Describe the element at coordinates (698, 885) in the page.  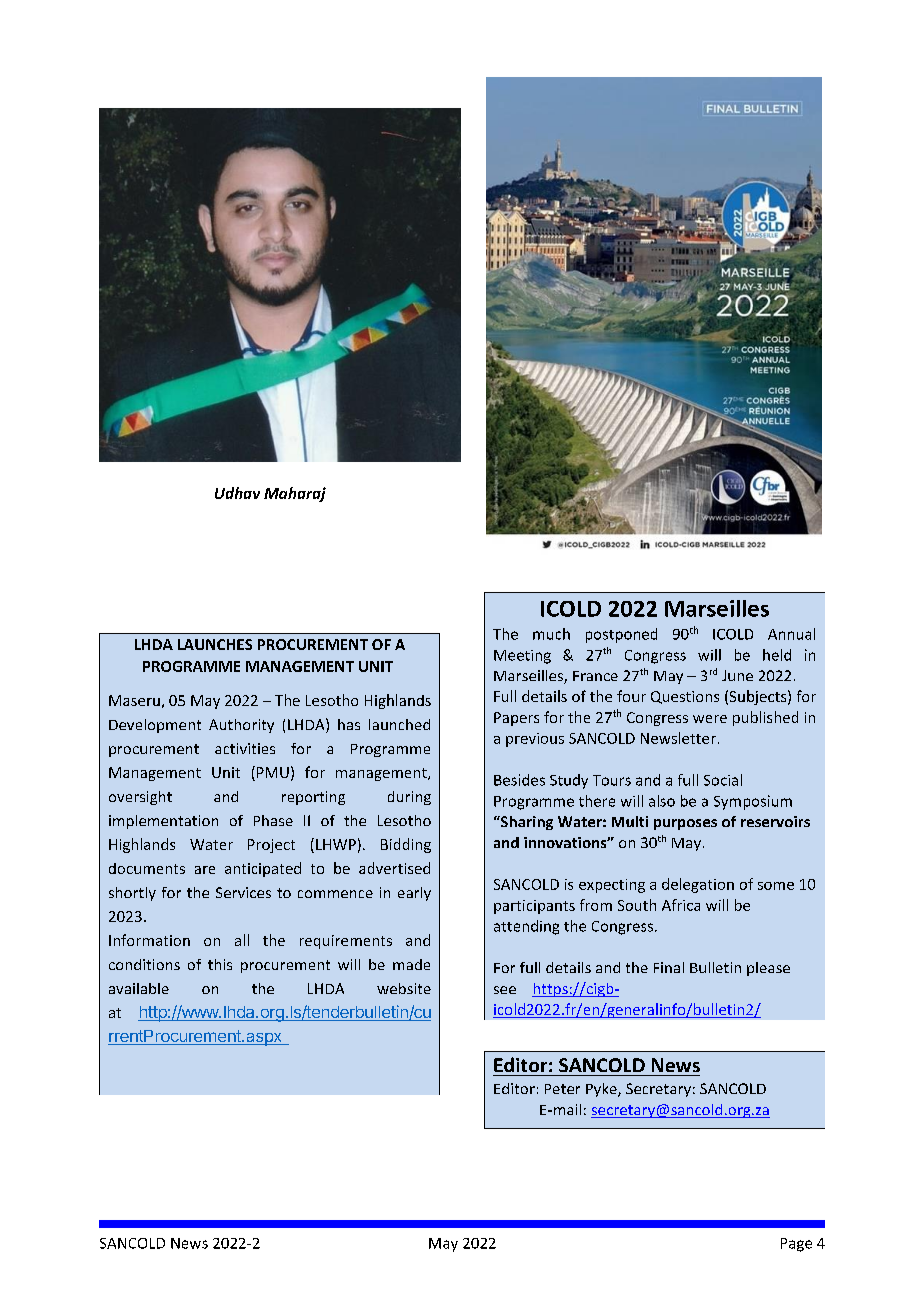
I see `delegation` at that location.
